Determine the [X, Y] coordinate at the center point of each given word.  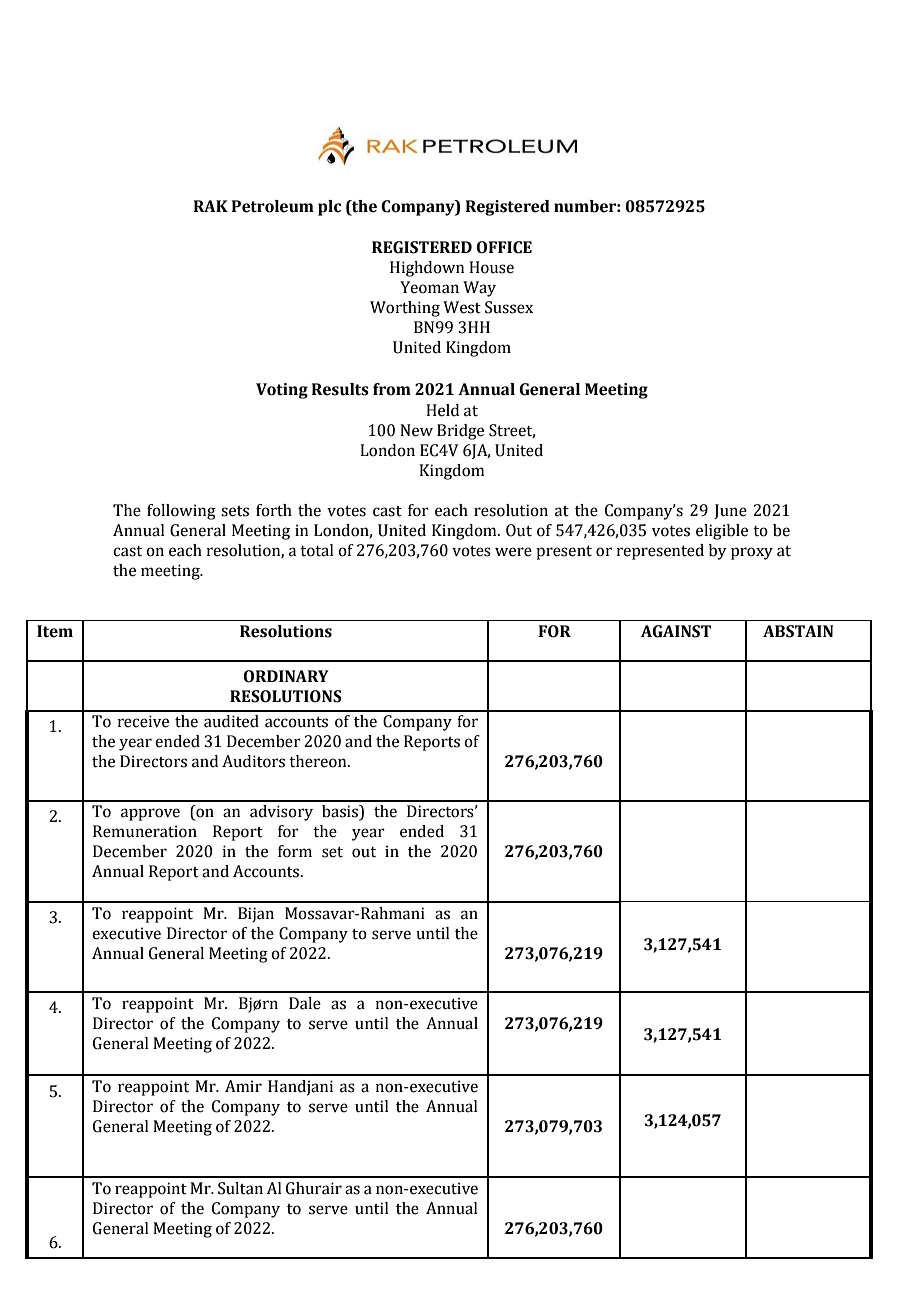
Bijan [256, 915]
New [416, 430]
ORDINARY [286, 676]
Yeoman [429, 287]
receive [143, 721]
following [181, 512]
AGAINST [676, 631]
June [730, 511]
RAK [211, 206]
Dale [305, 1003]
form [295, 851]
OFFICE [504, 247]
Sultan [240, 1188]
